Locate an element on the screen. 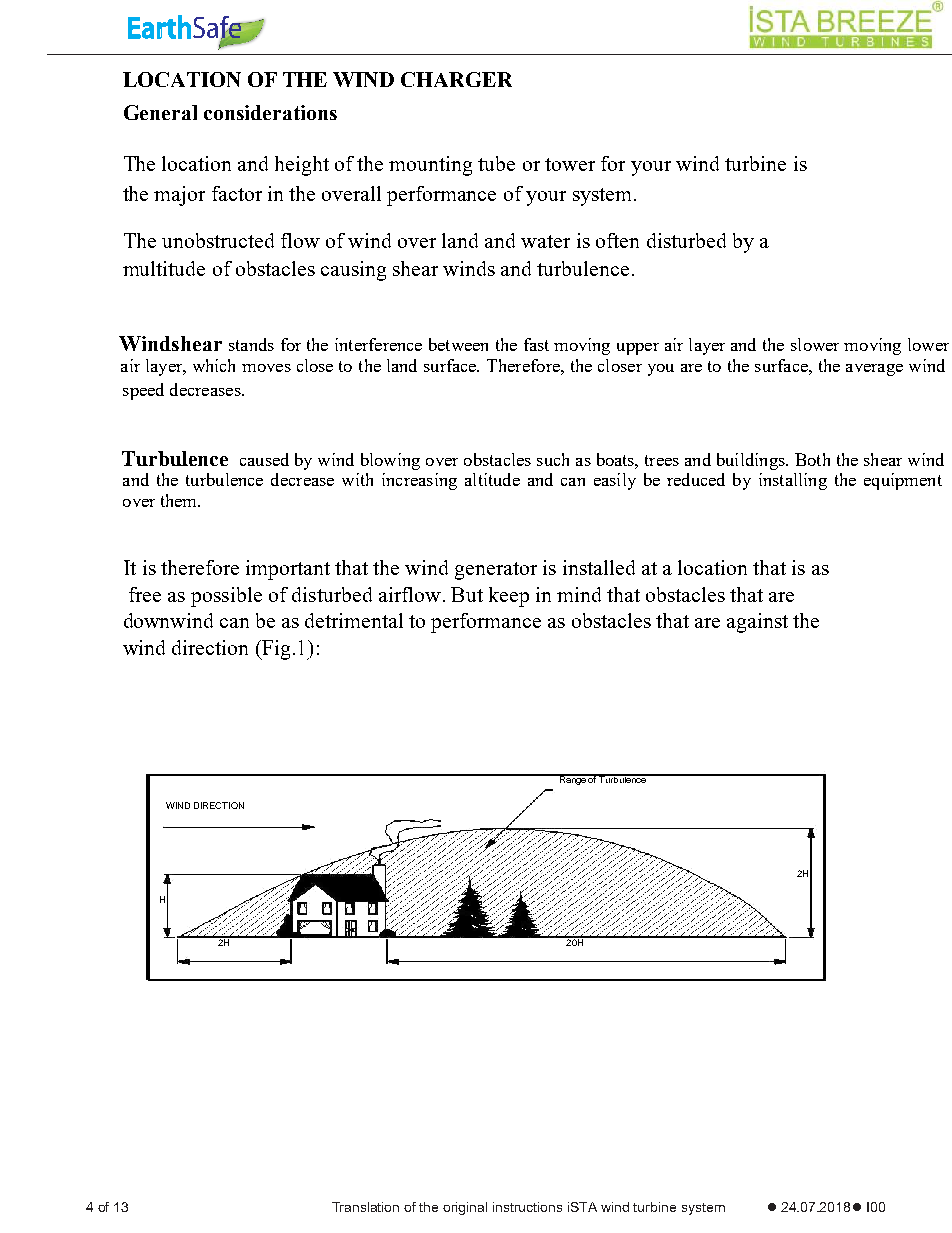 Image resolution: width=952 pixels, height=1233 pixels. keep is located at coordinates (509, 597).
